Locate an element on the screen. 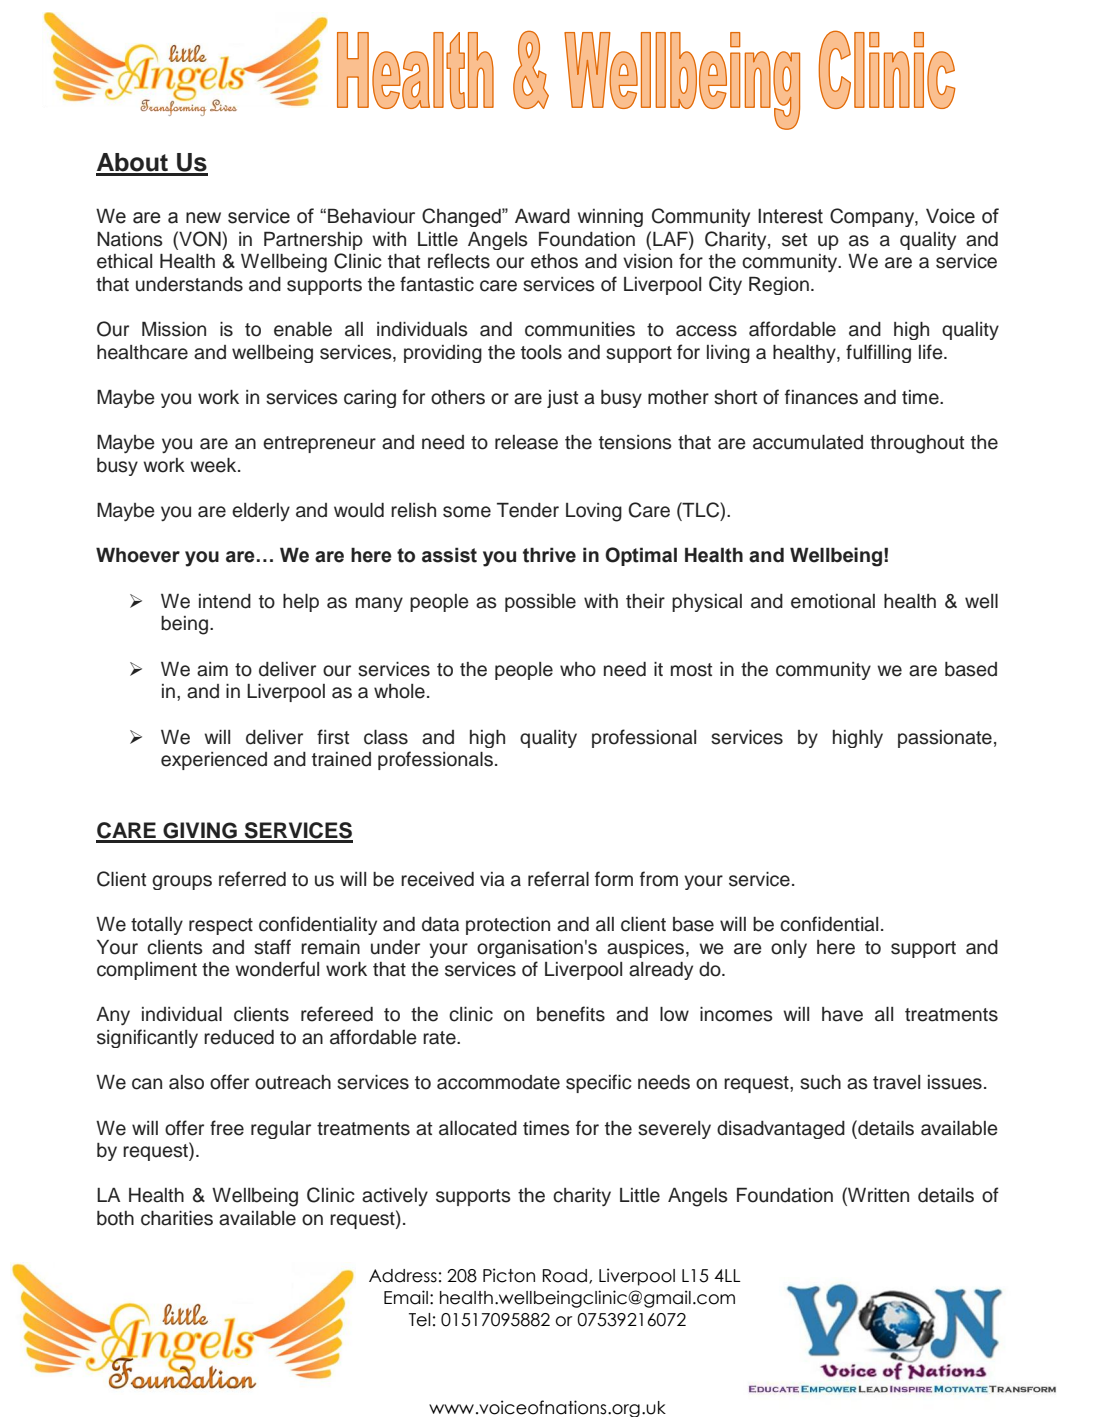  ethos is located at coordinates (554, 261).
